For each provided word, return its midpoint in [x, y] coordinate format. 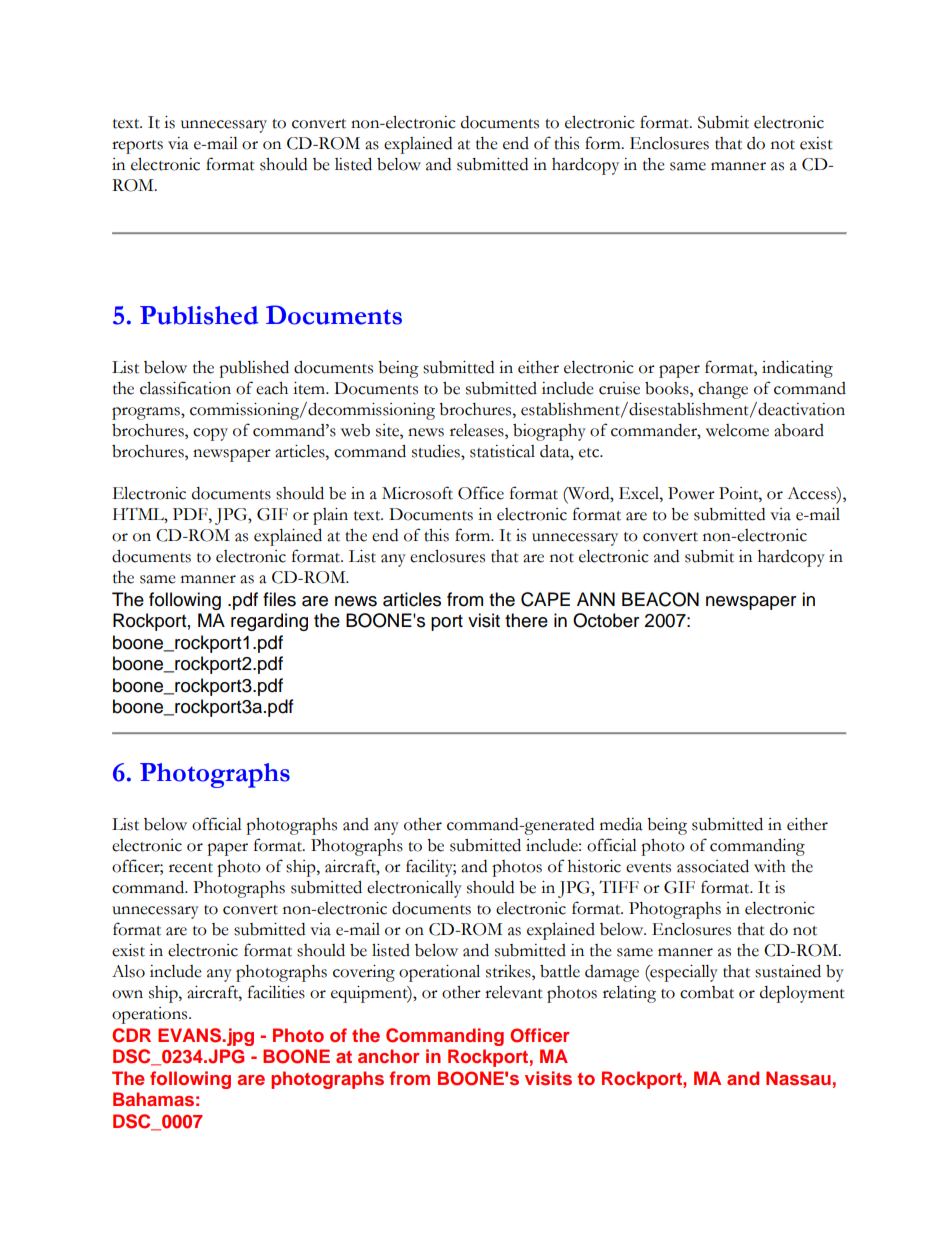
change [723, 390]
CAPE [545, 599]
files [279, 599]
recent [191, 868]
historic [594, 866]
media [621, 824]
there [526, 620]
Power [691, 493]
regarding [269, 622]
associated [713, 866]
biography [549, 432]
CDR [131, 1035]
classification [185, 388]
